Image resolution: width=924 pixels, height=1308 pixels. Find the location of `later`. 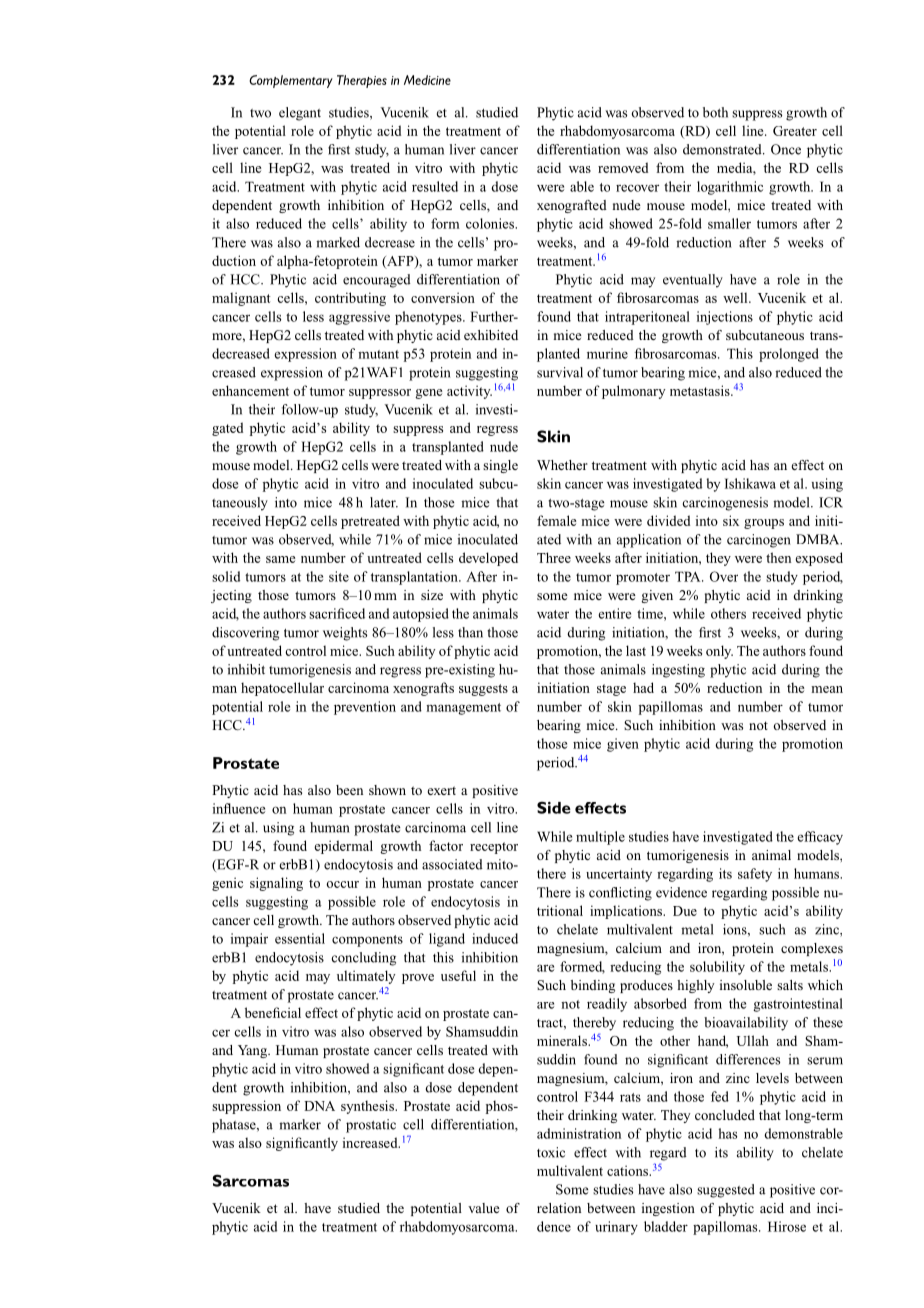

later is located at coordinates (384, 502).
